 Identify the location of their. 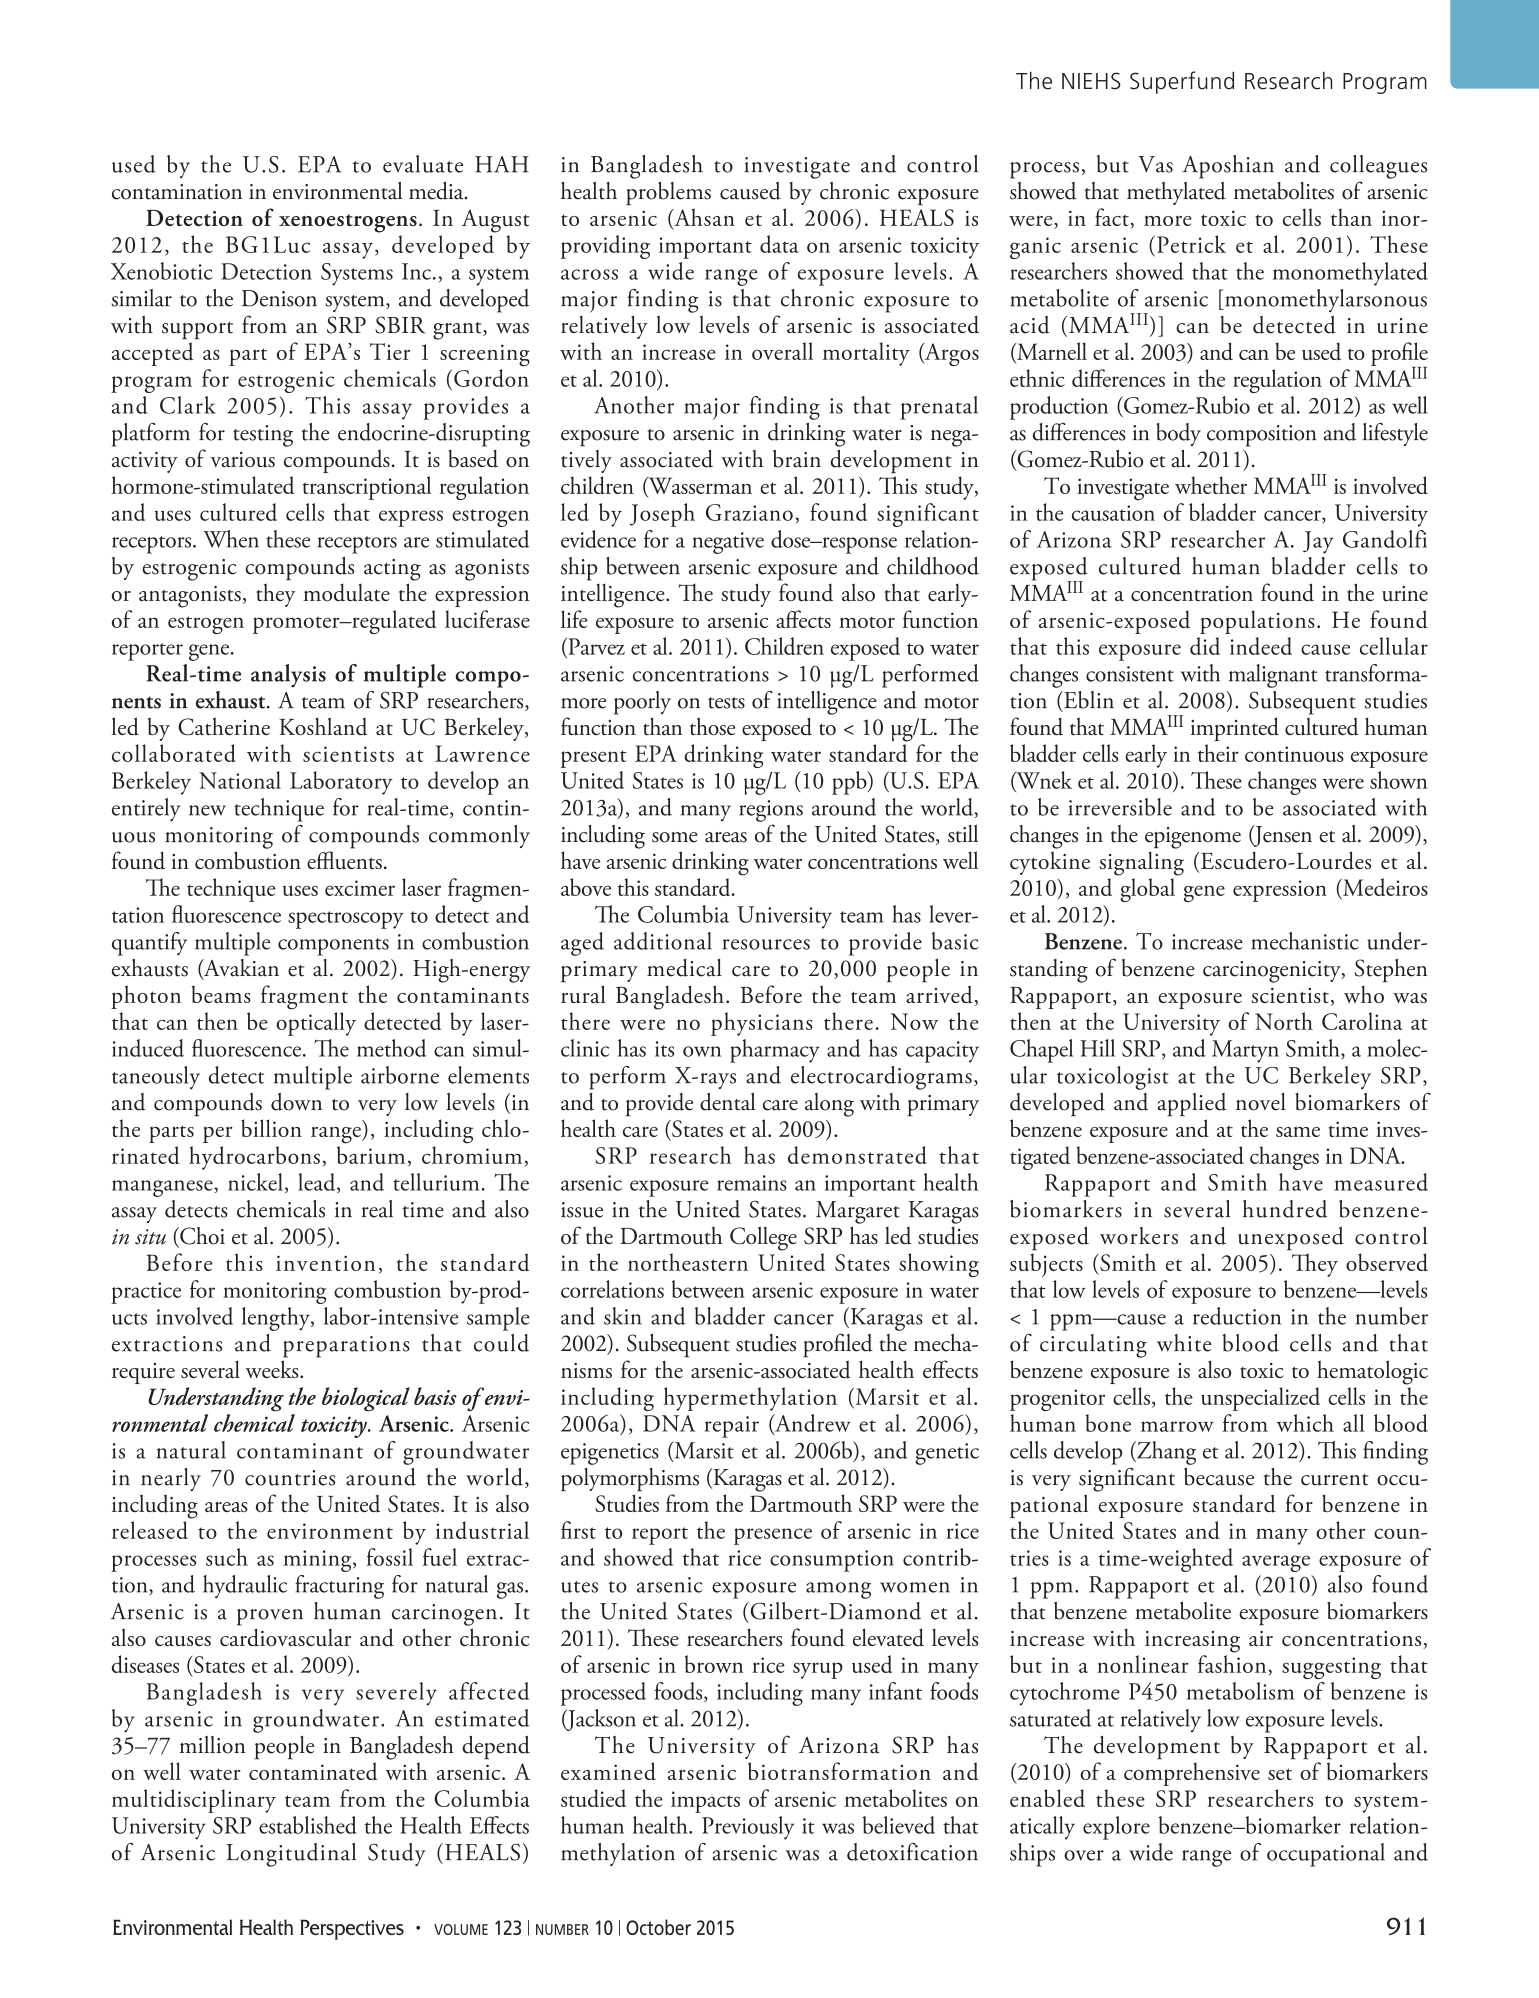
(1218, 753).
